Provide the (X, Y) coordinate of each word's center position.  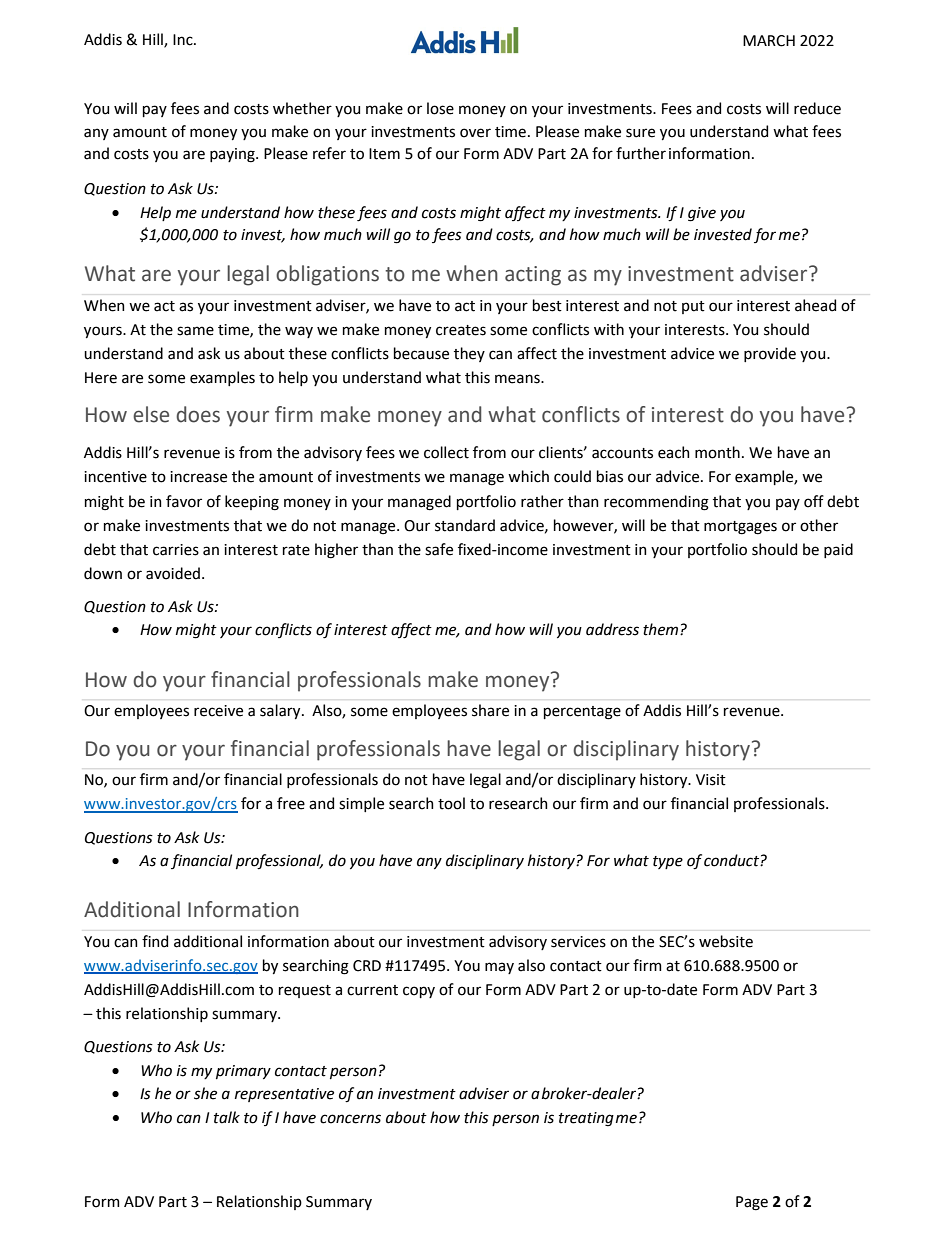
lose (440, 108)
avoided (173, 573)
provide (770, 354)
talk (227, 1117)
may (499, 968)
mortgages (740, 528)
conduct (732, 860)
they (469, 354)
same (195, 331)
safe (439, 549)
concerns (350, 1119)
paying (233, 155)
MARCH (769, 41)
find (155, 941)
